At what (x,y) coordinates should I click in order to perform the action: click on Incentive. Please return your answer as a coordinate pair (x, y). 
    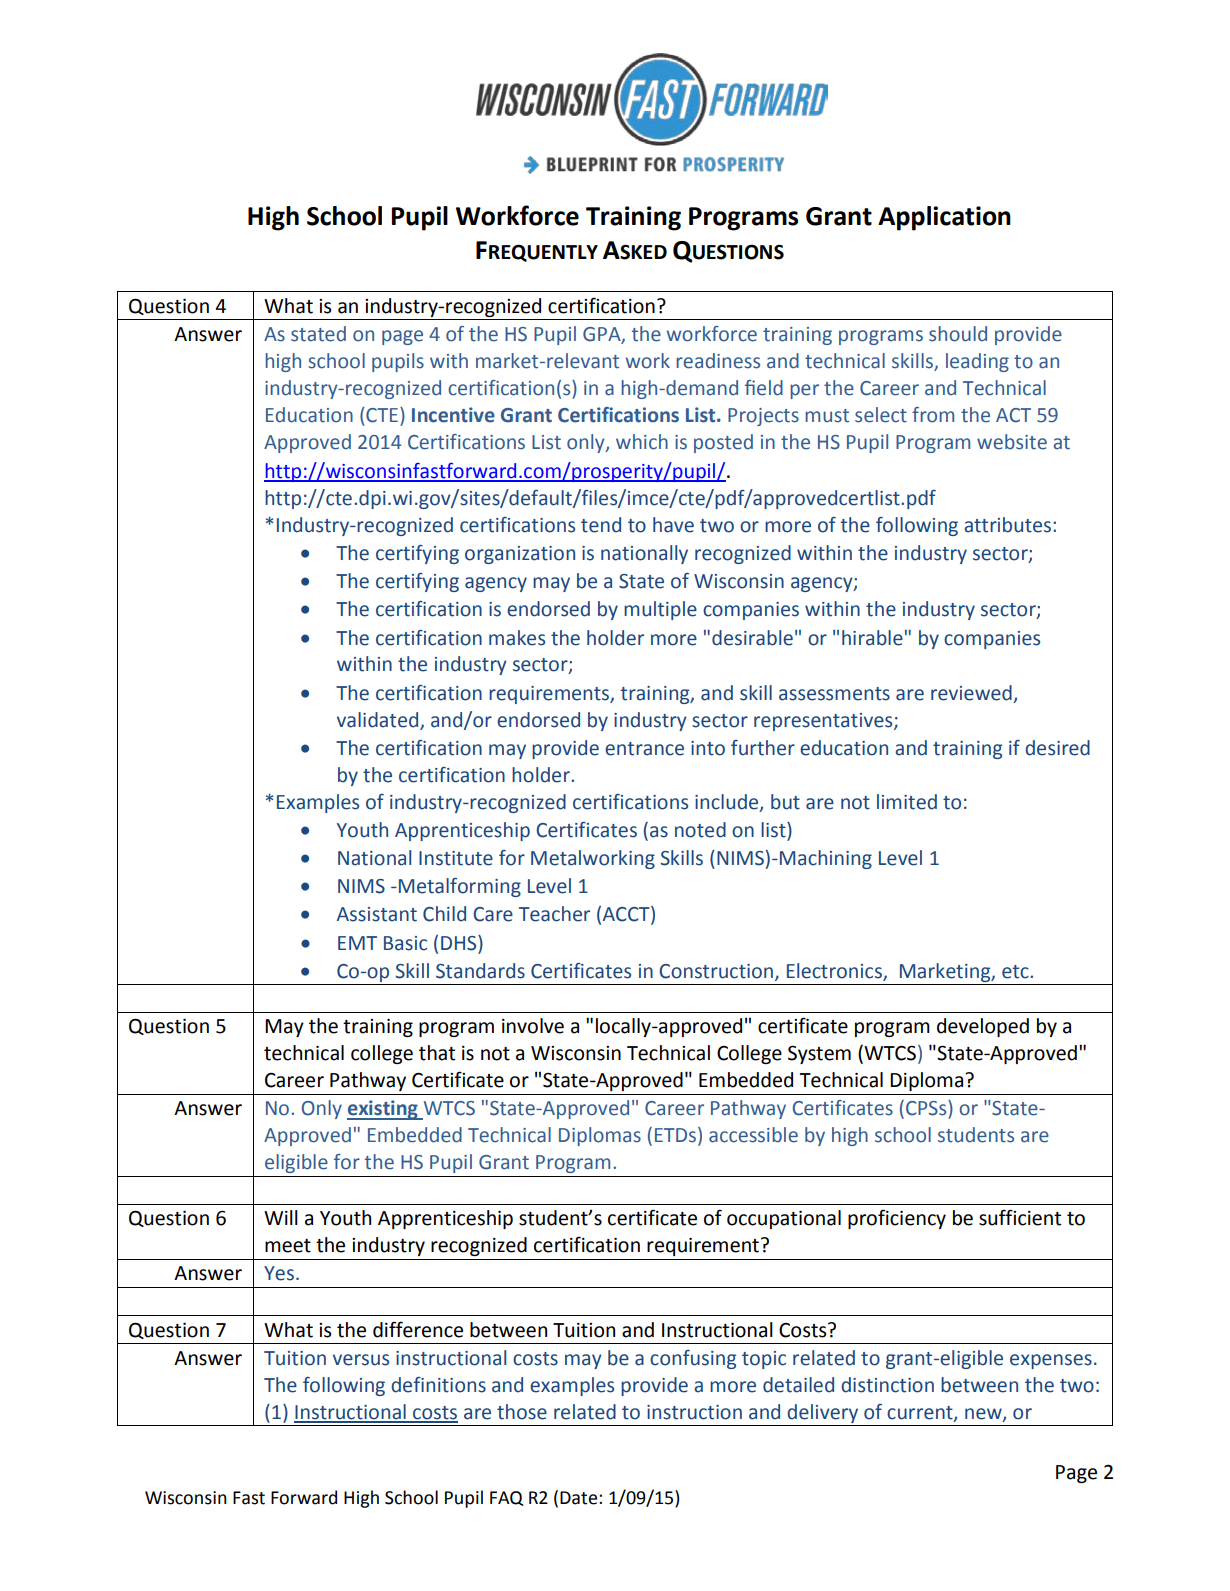
    Looking at the image, I should click on (453, 415).
